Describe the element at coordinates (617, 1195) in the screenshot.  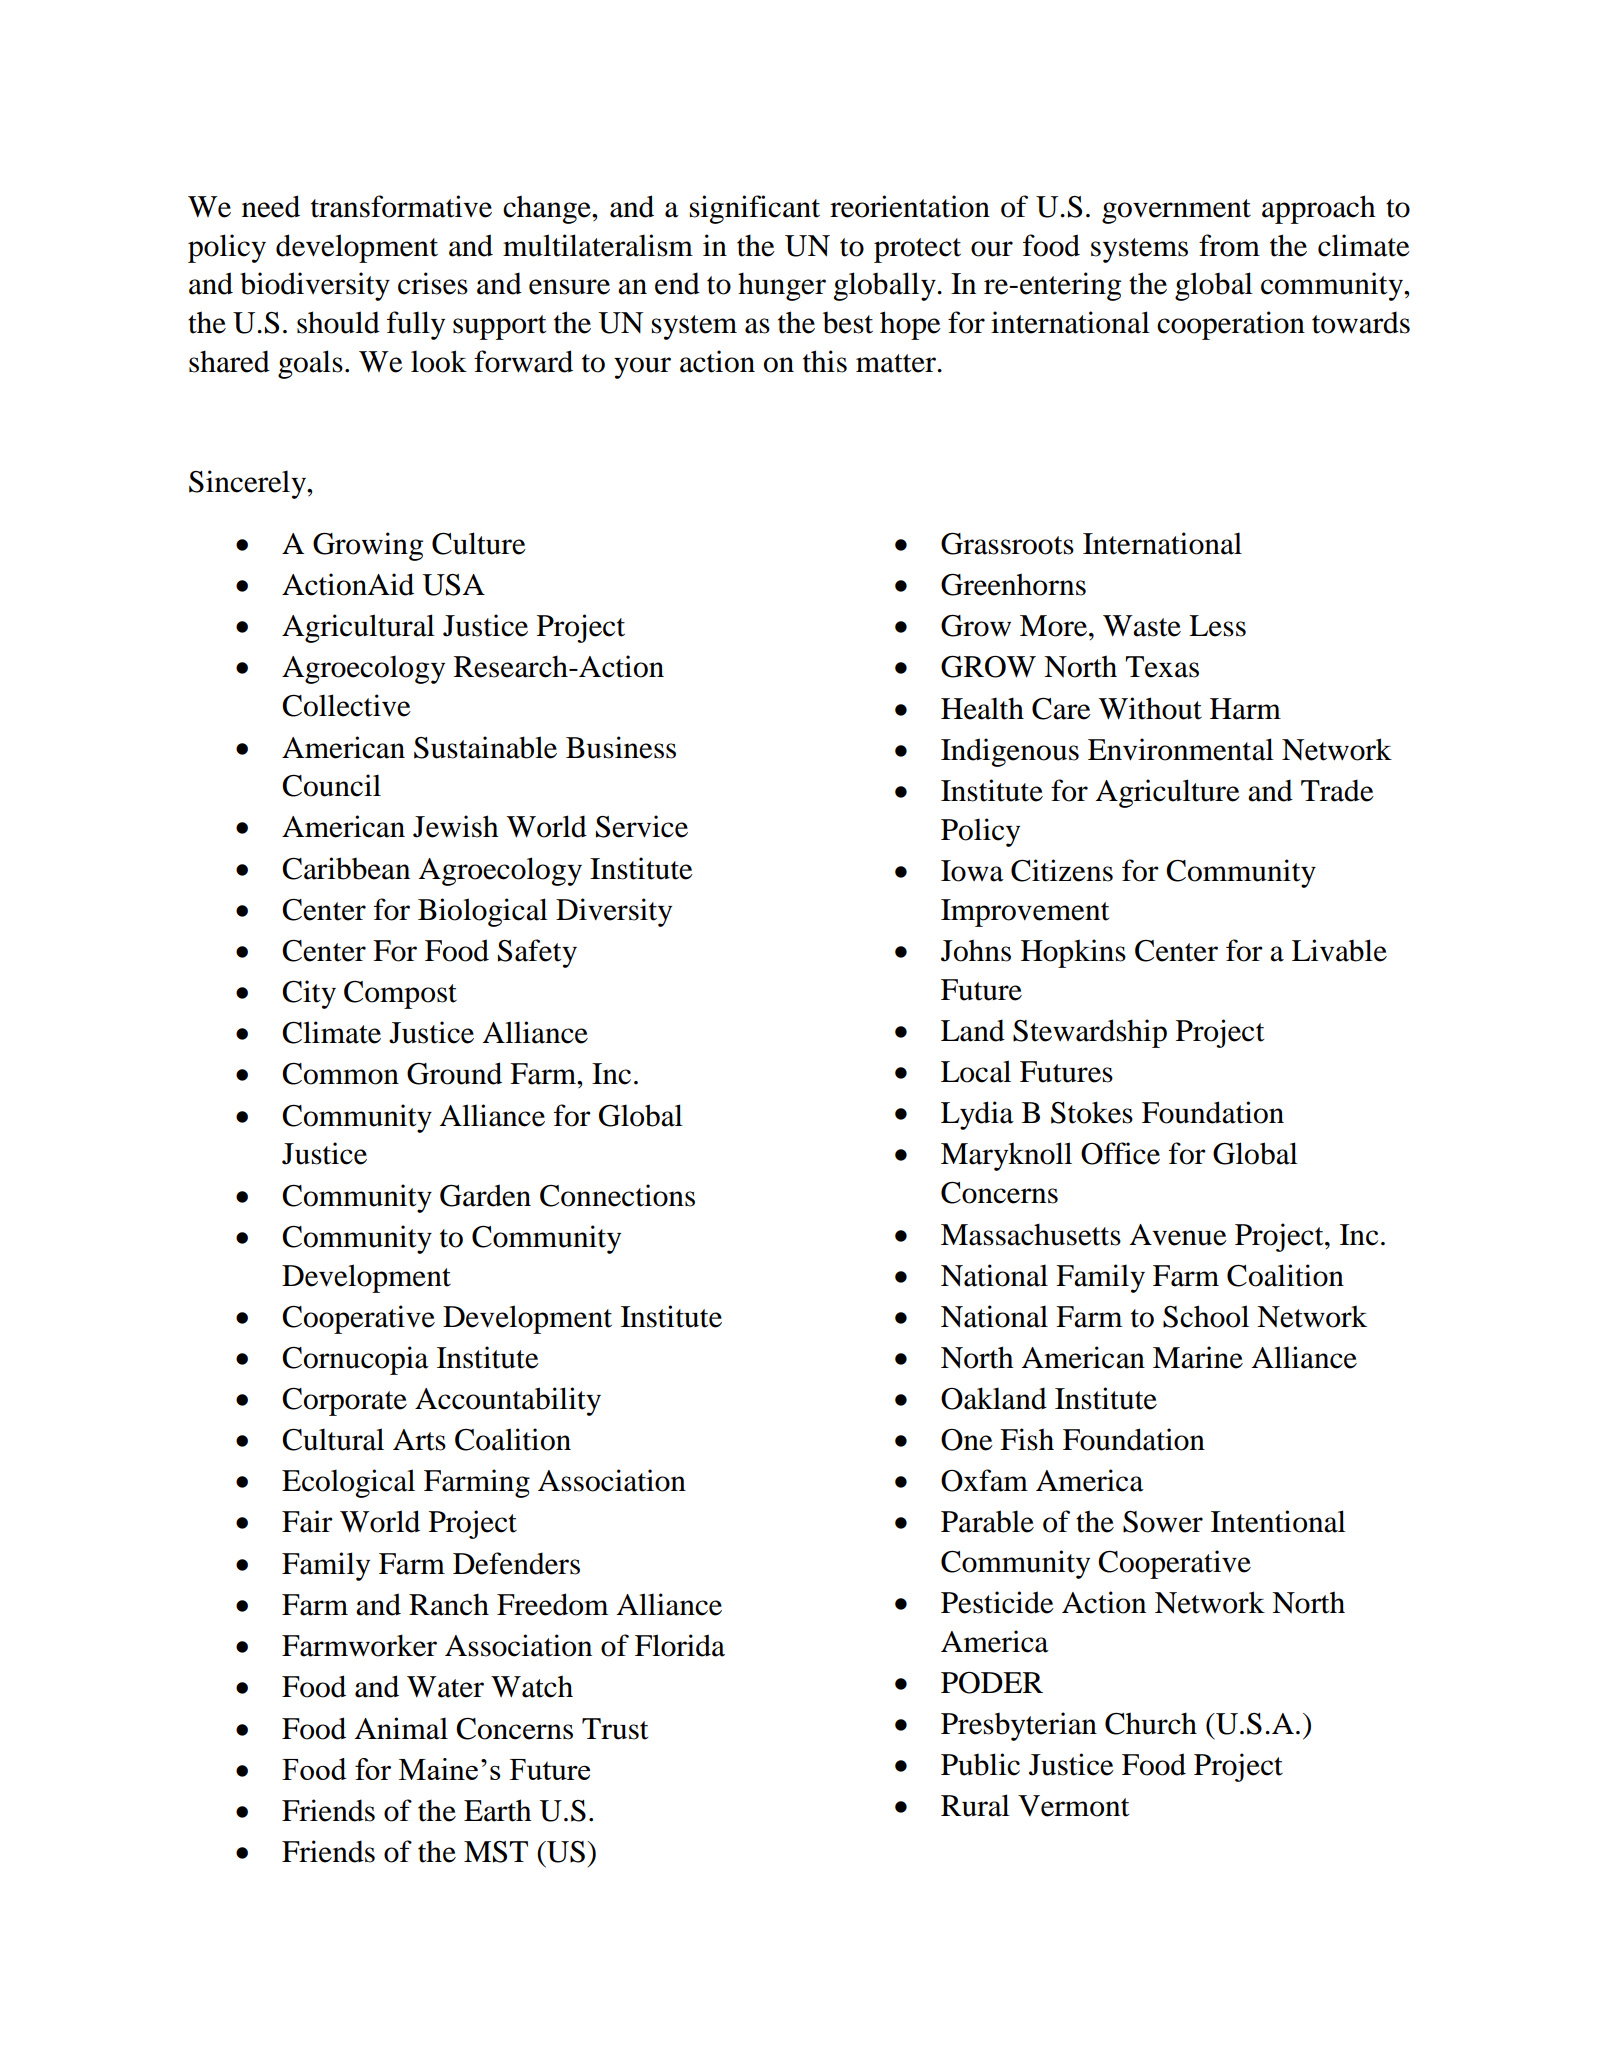
I see `Connections` at that location.
